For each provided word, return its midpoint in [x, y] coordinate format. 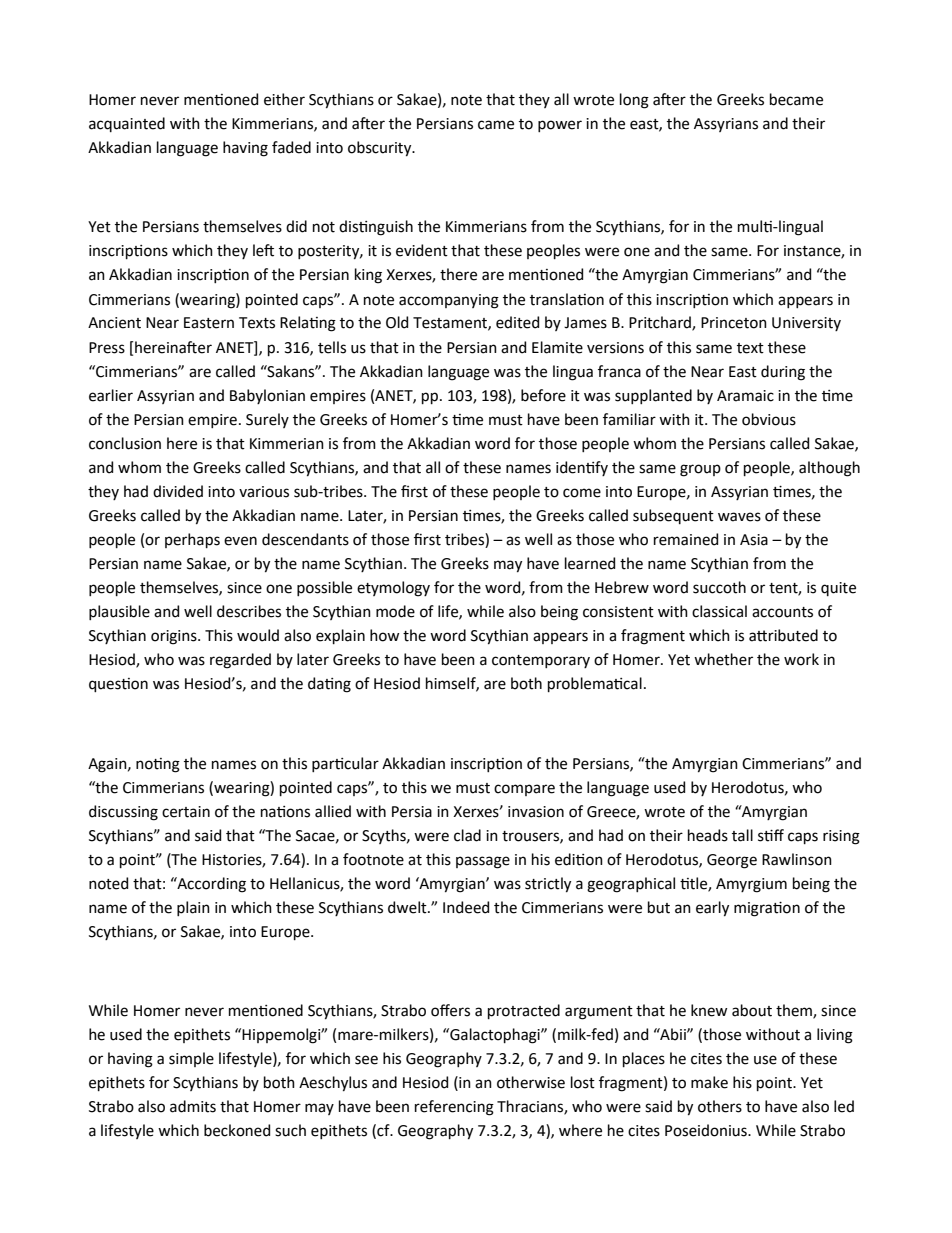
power [560, 126]
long [634, 101]
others [720, 1106]
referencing [454, 1108]
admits [193, 1106]
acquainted [127, 124]
